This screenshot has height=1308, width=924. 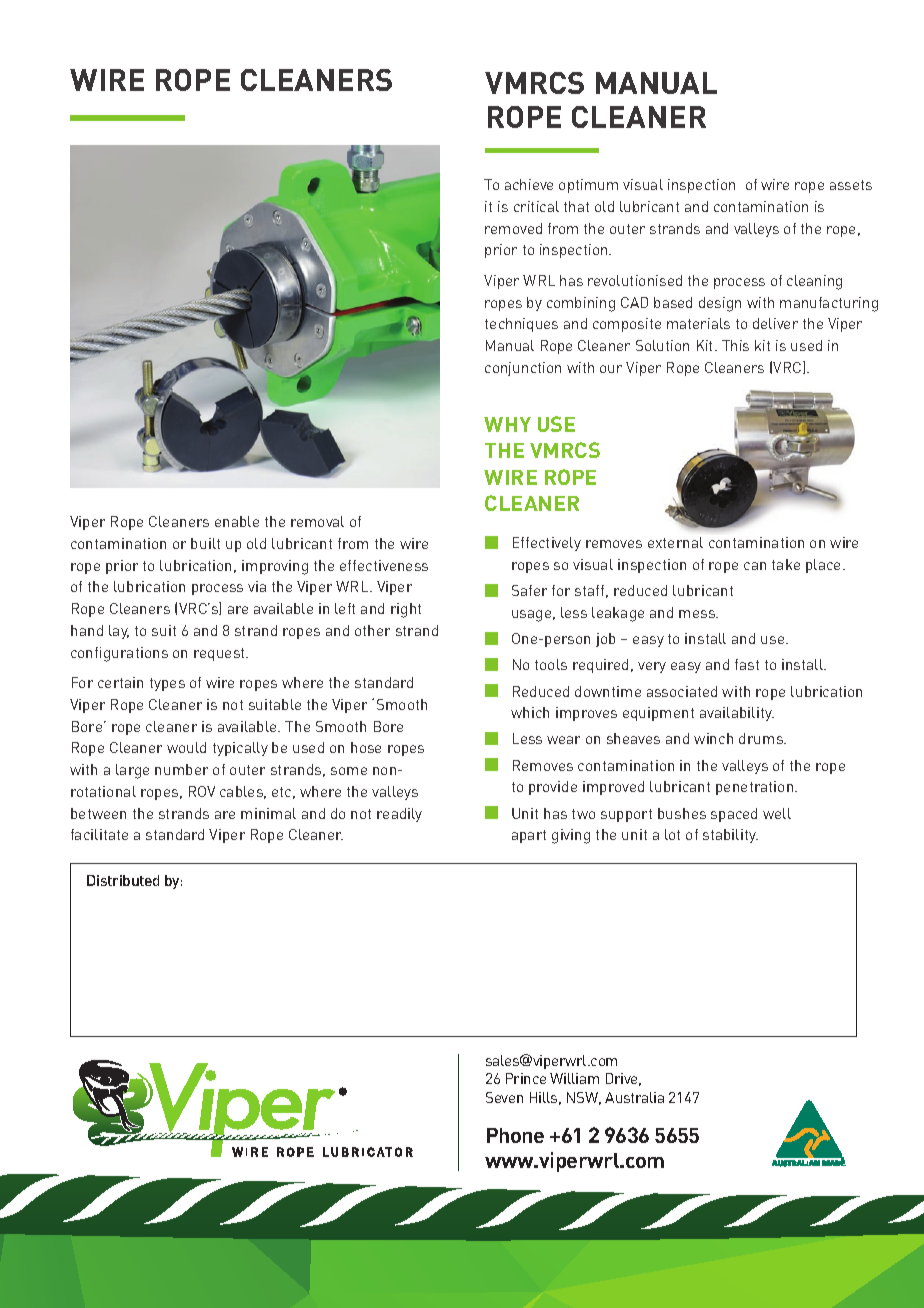 What do you see at coordinates (167, 684) in the screenshot?
I see `types` at bounding box center [167, 684].
